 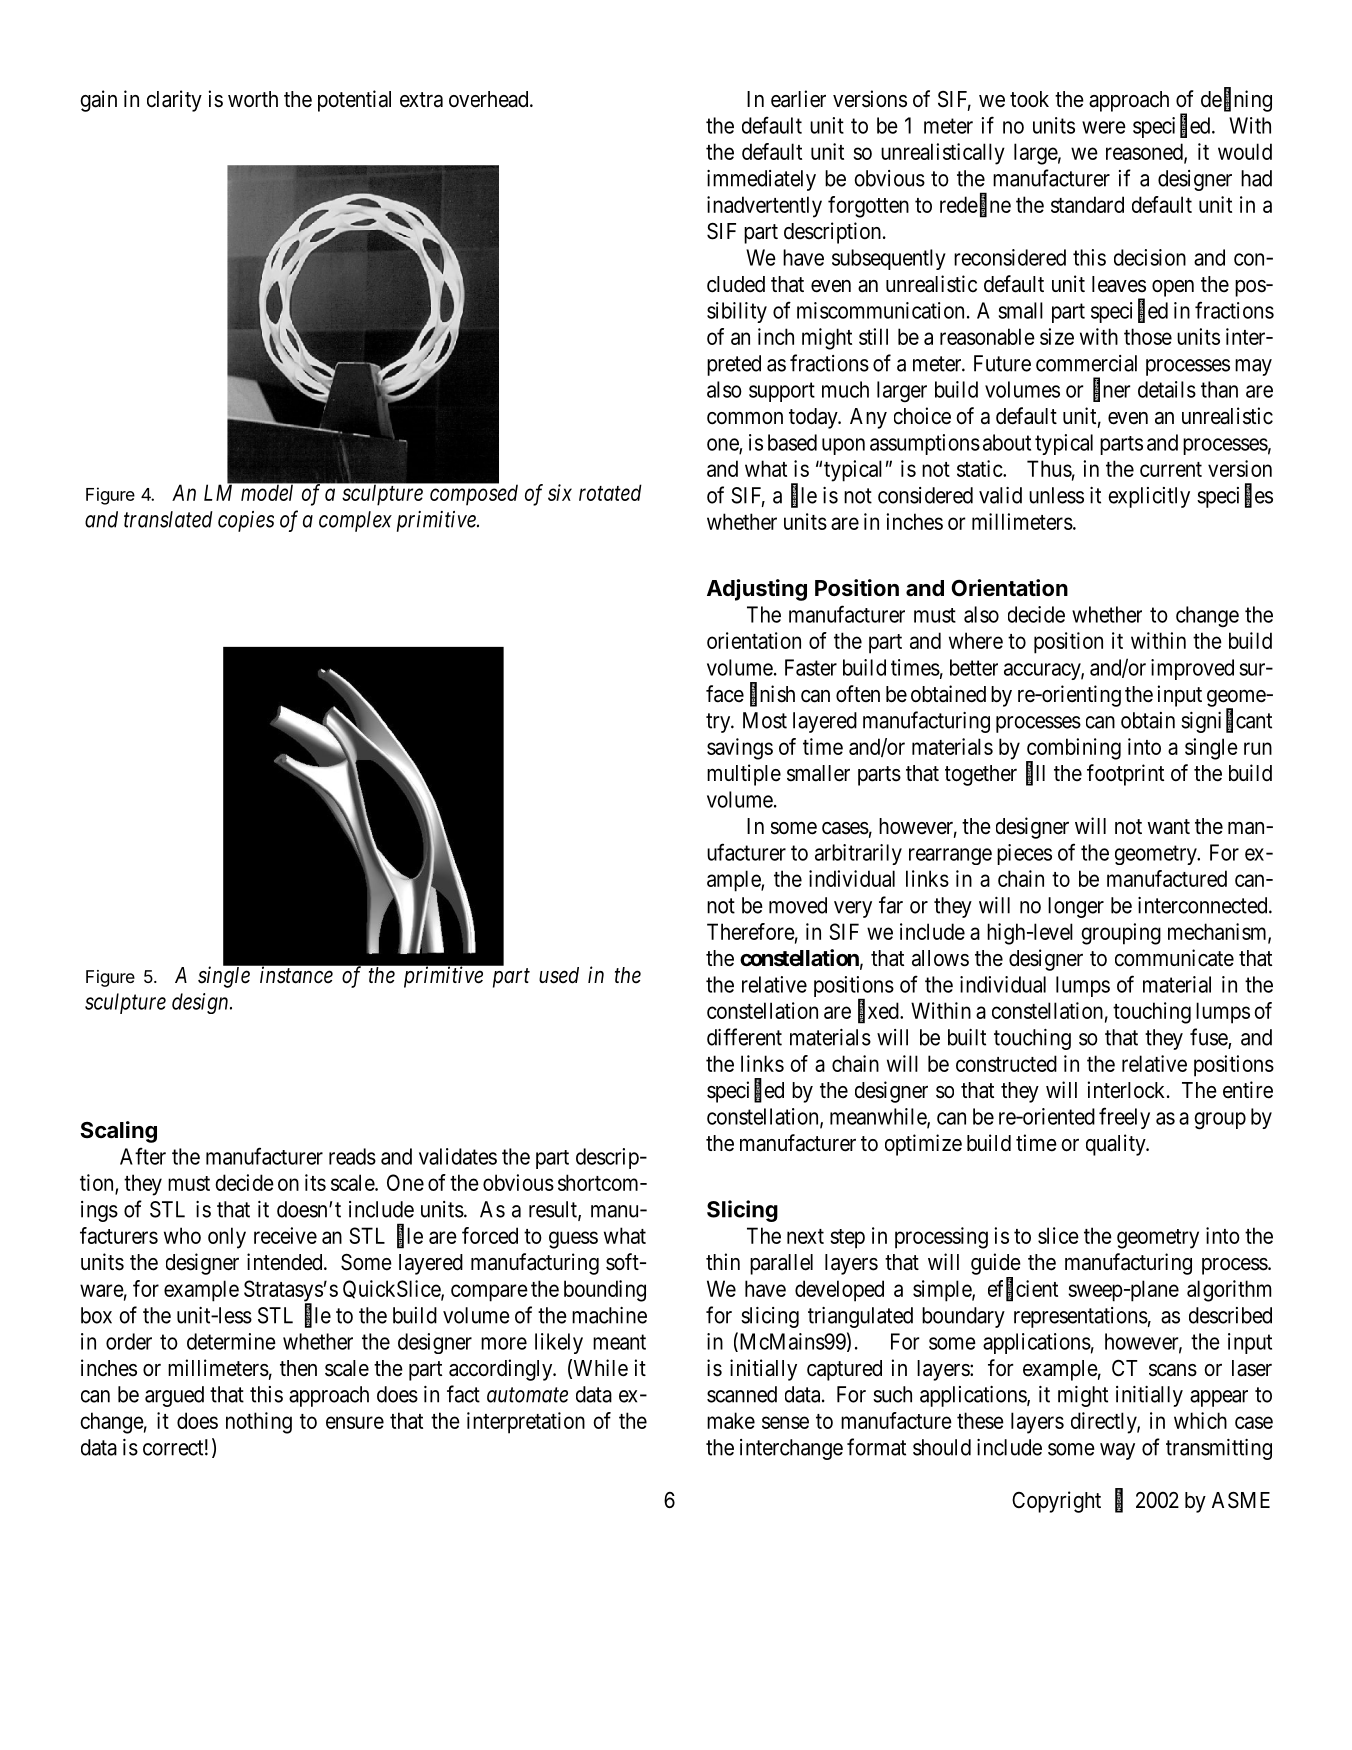 What do you see at coordinates (253, 99) in the image?
I see `worth` at bounding box center [253, 99].
